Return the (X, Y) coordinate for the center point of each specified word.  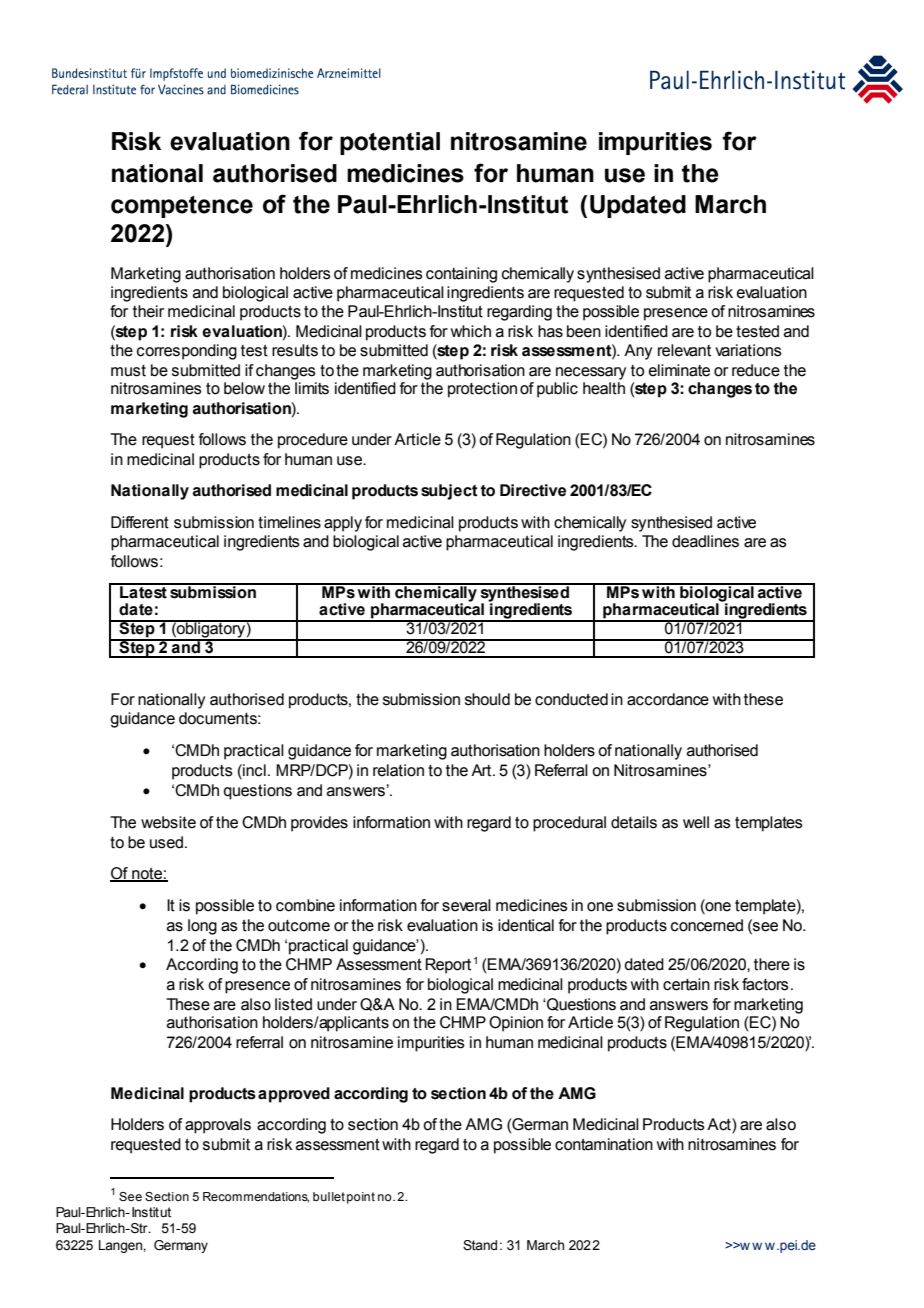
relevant (684, 350)
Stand (480, 1245)
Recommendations (256, 1197)
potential (390, 143)
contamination (604, 1144)
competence (182, 207)
